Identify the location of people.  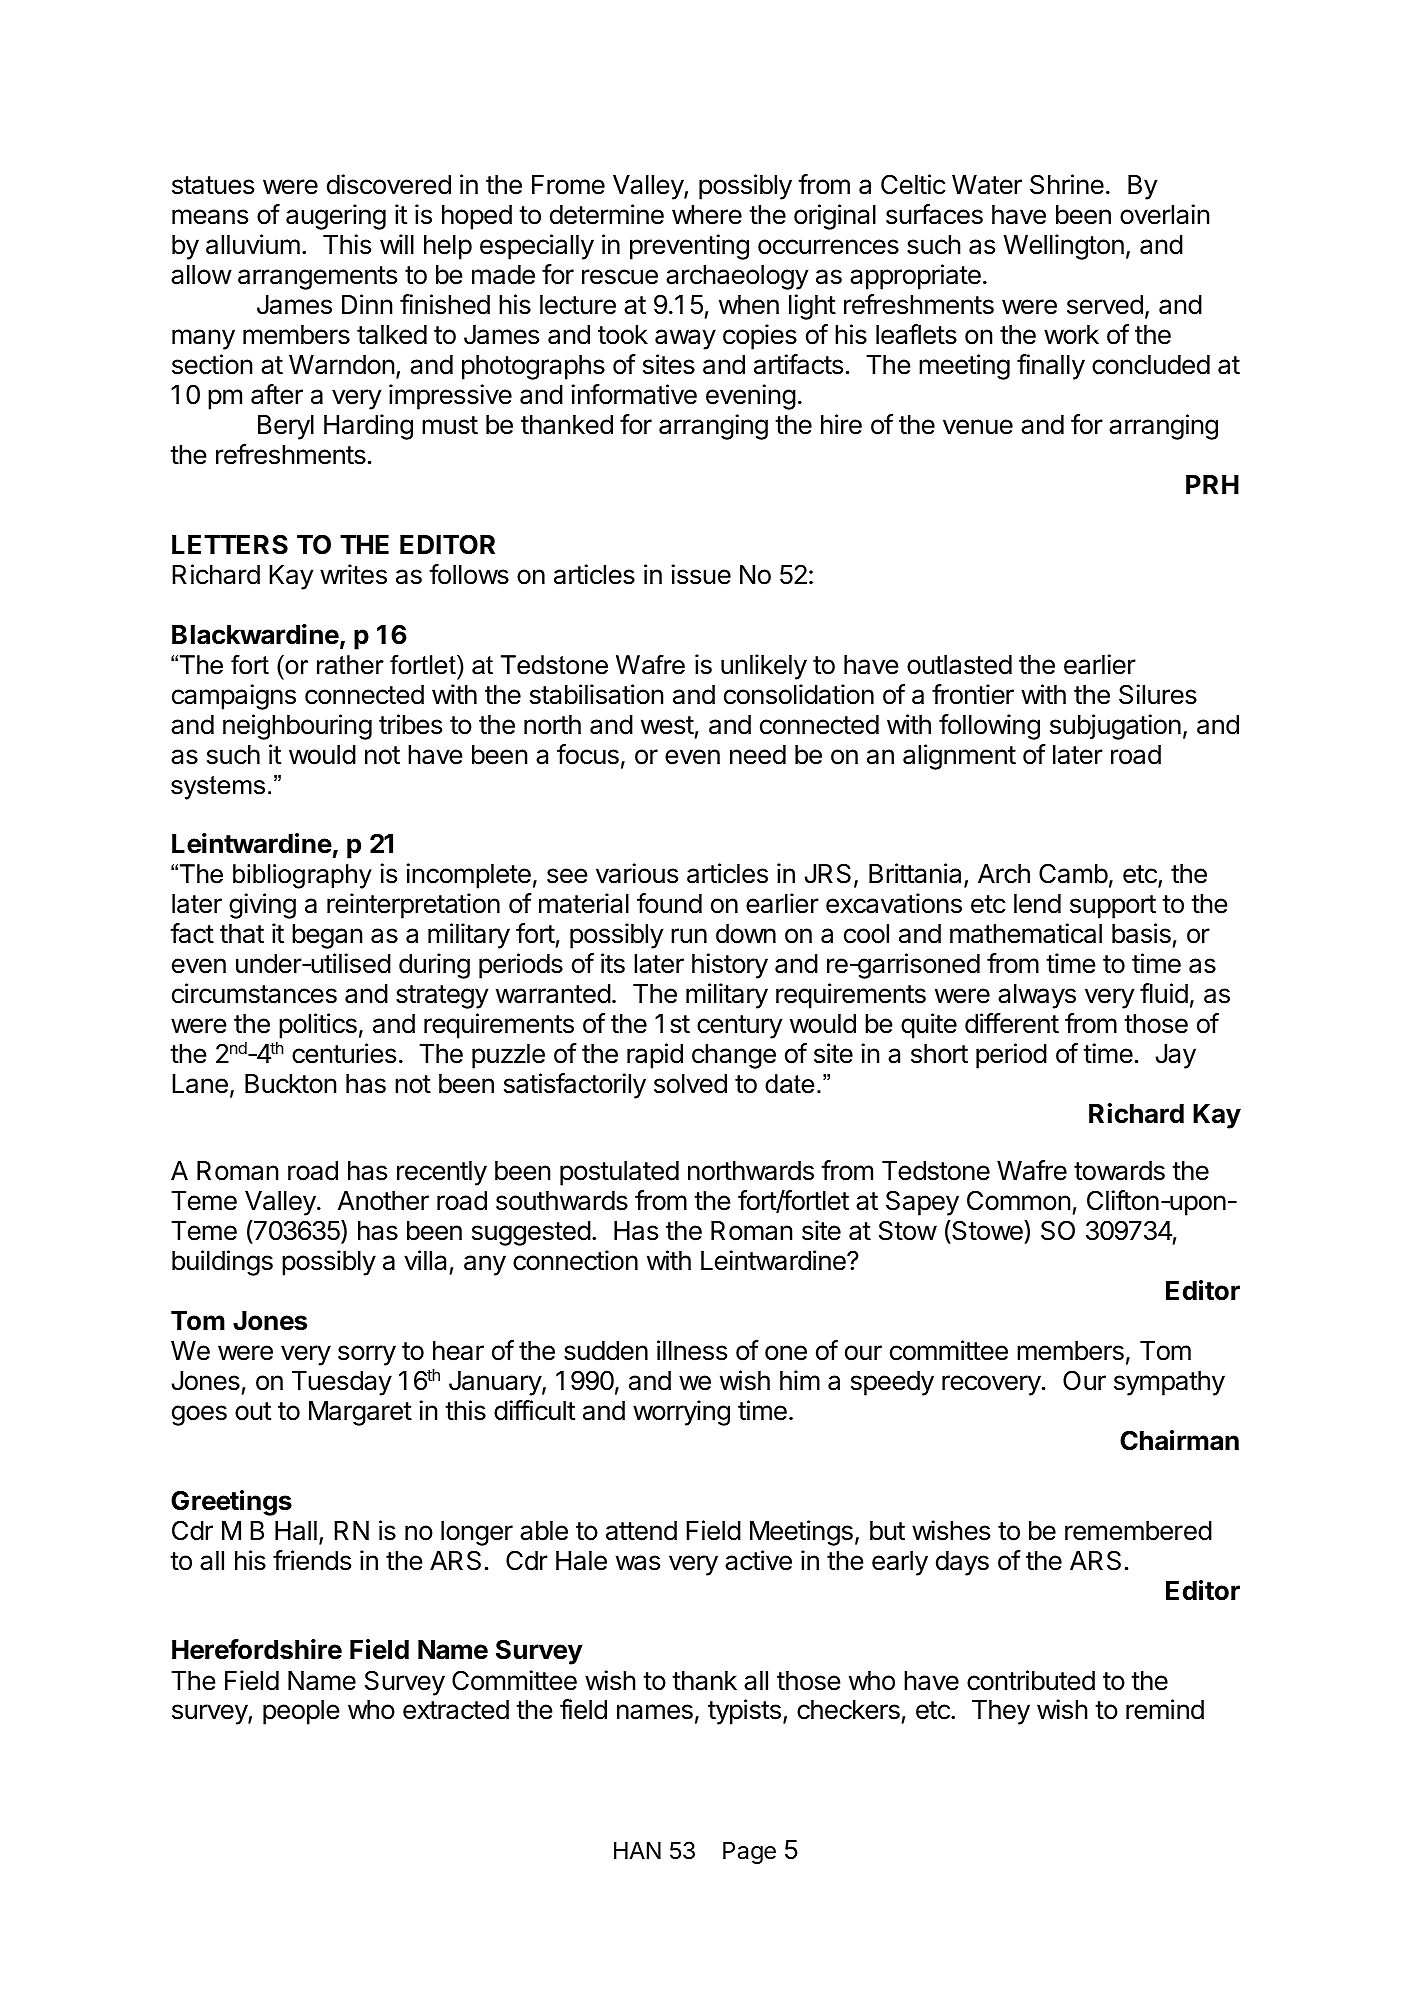
(301, 1712).
